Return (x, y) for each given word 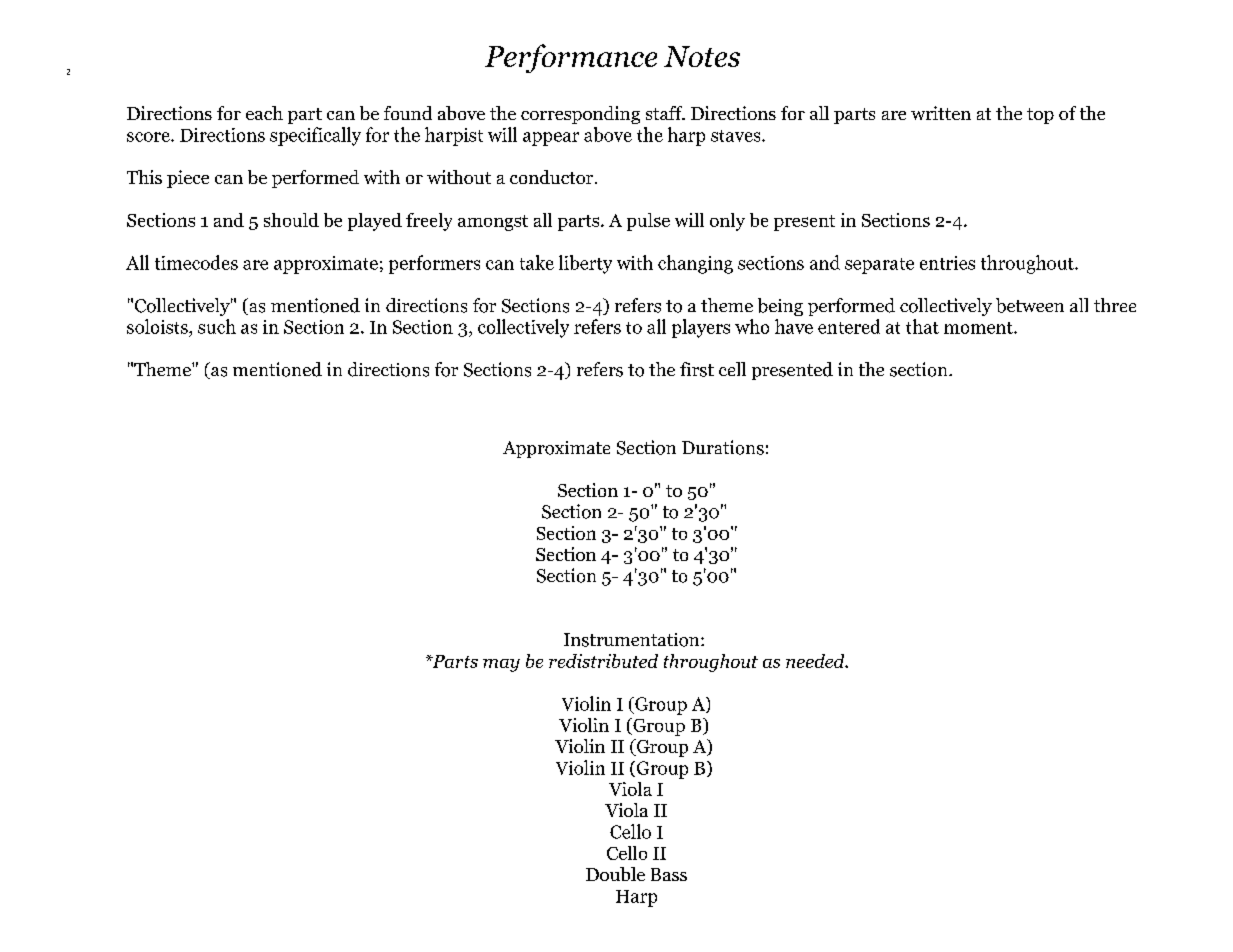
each (264, 113)
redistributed (603, 661)
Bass (669, 874)
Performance (571, 58)
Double (615, 874)
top (1040, 116)
